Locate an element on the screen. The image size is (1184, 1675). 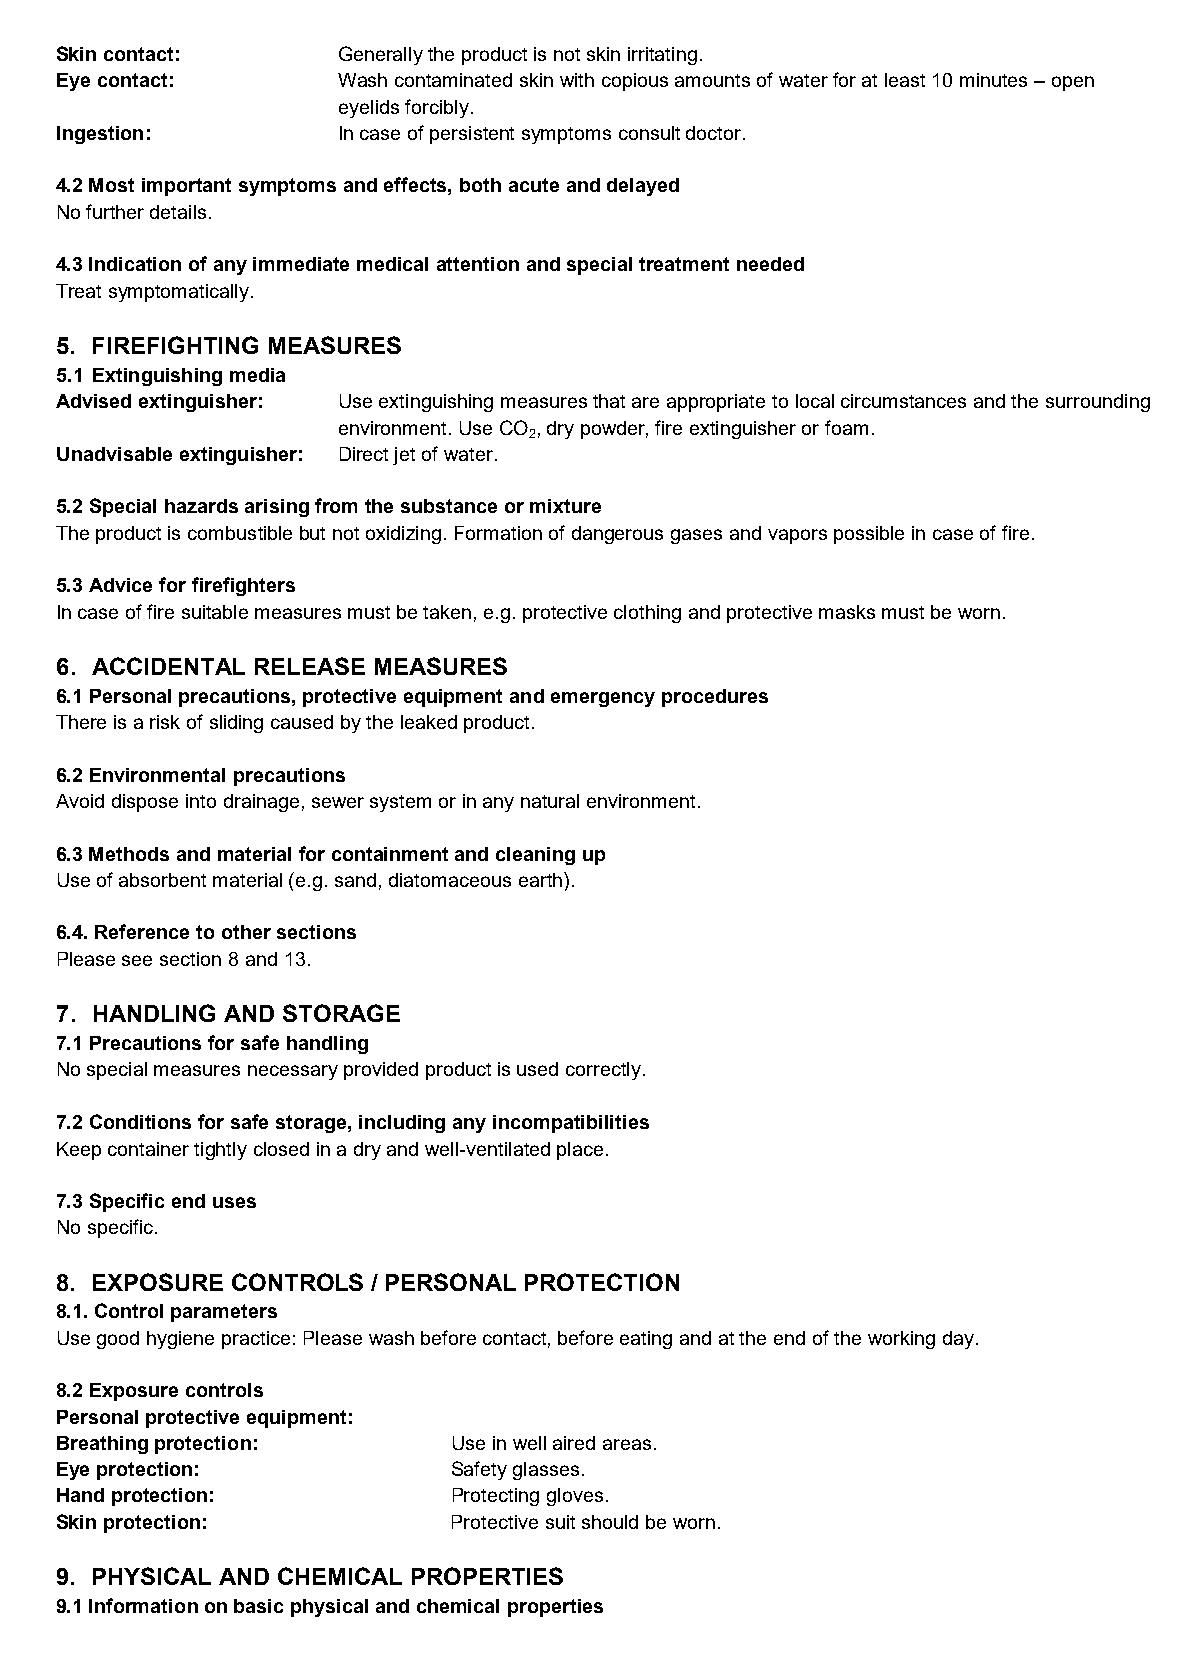
day is located at coordinates (960, 1340).
